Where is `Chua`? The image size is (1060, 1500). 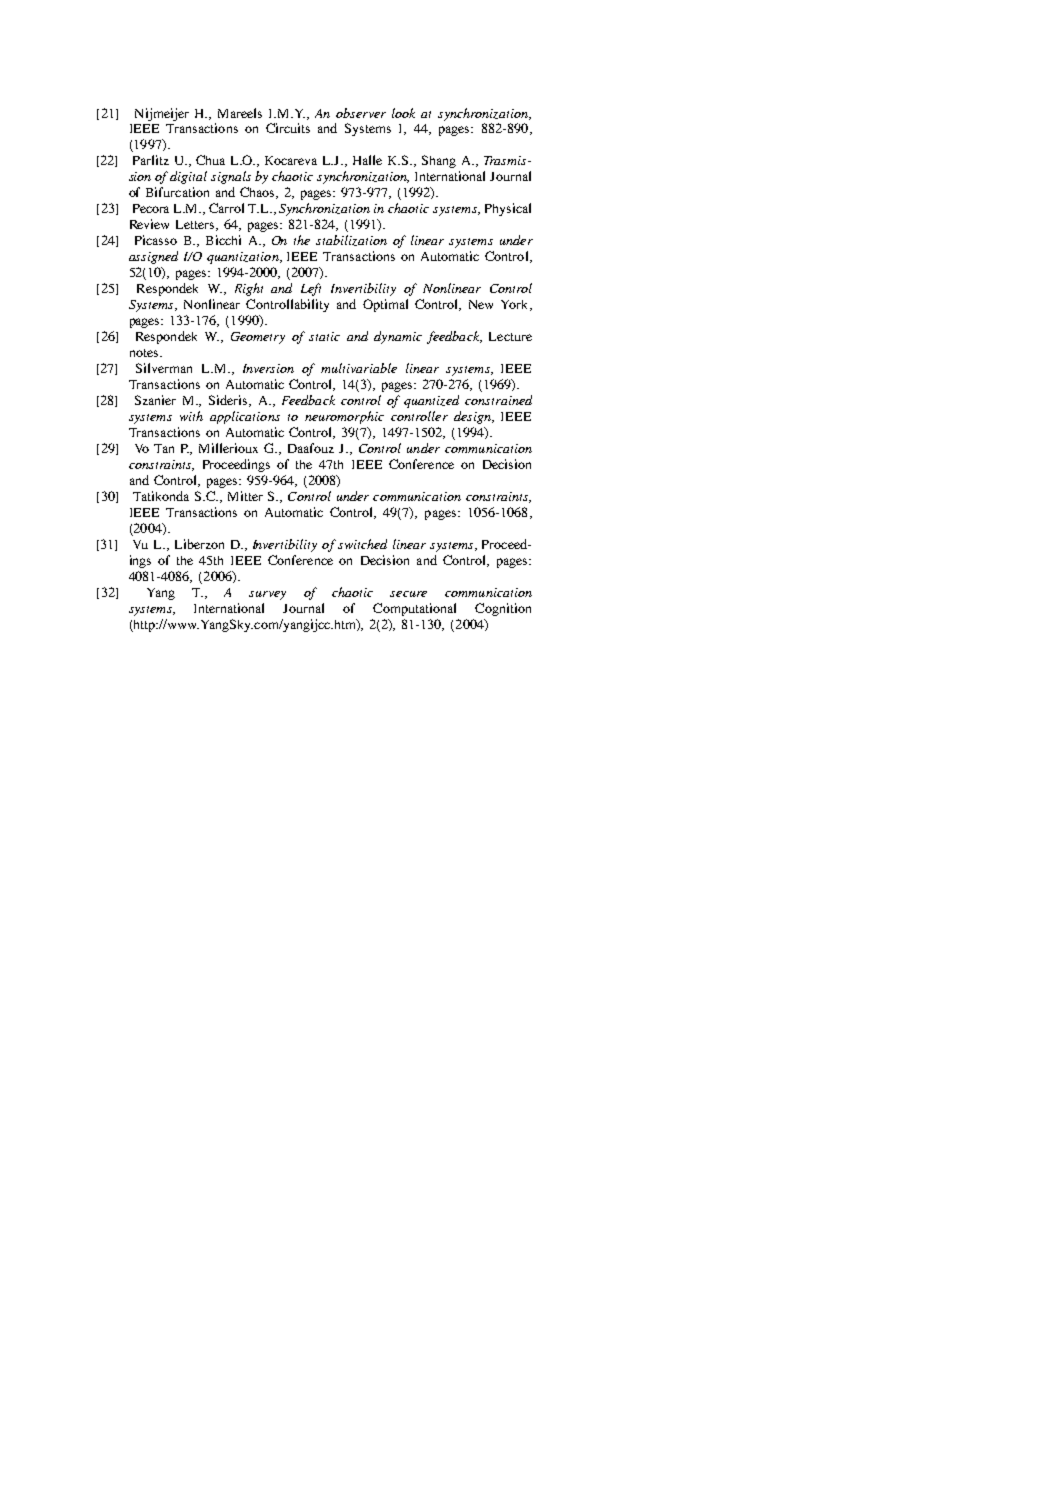
Chua is located at coordinates (210, 160).
